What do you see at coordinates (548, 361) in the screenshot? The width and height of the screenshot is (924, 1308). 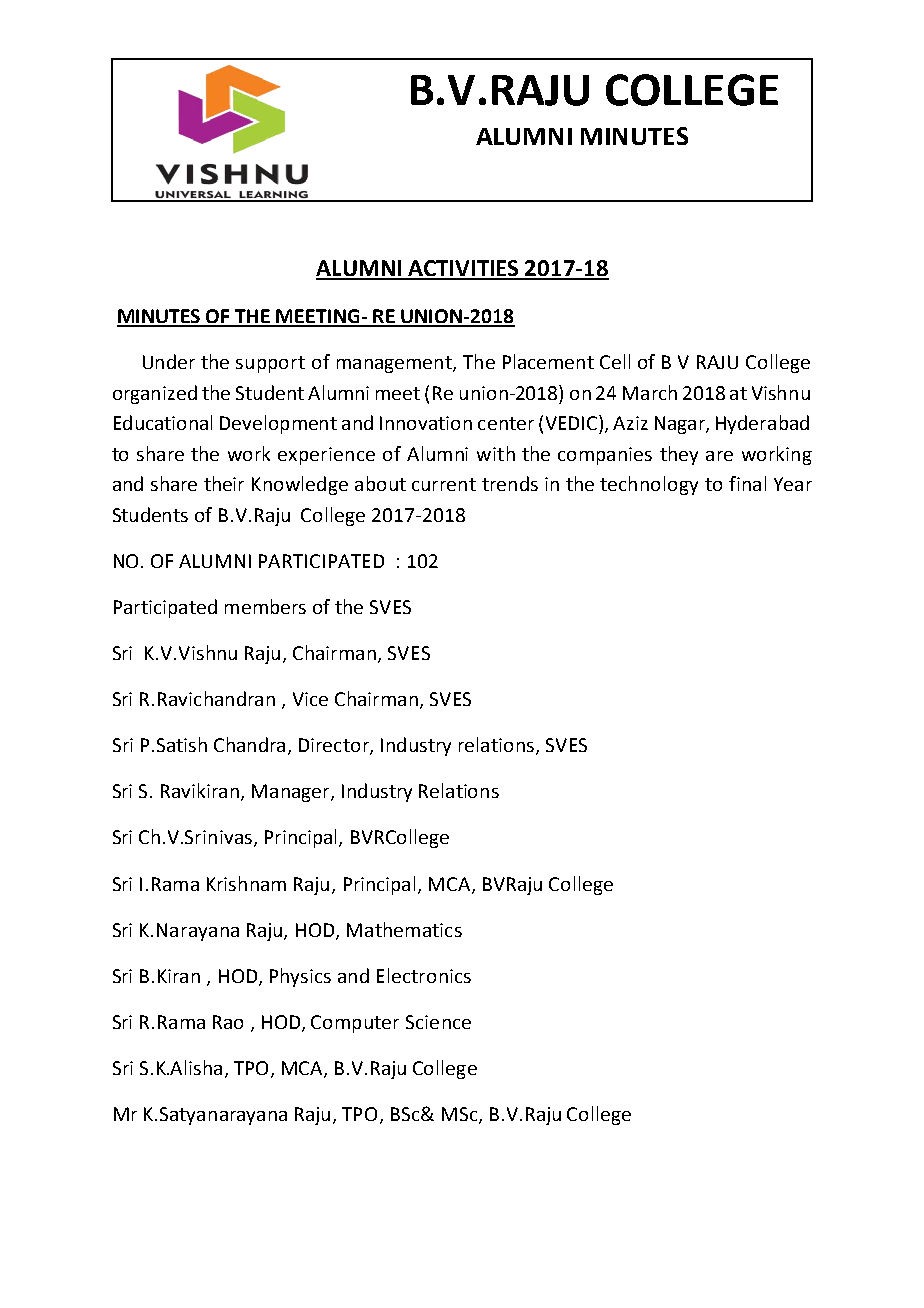 I see `Placement` at bounding box center [548, 361].
